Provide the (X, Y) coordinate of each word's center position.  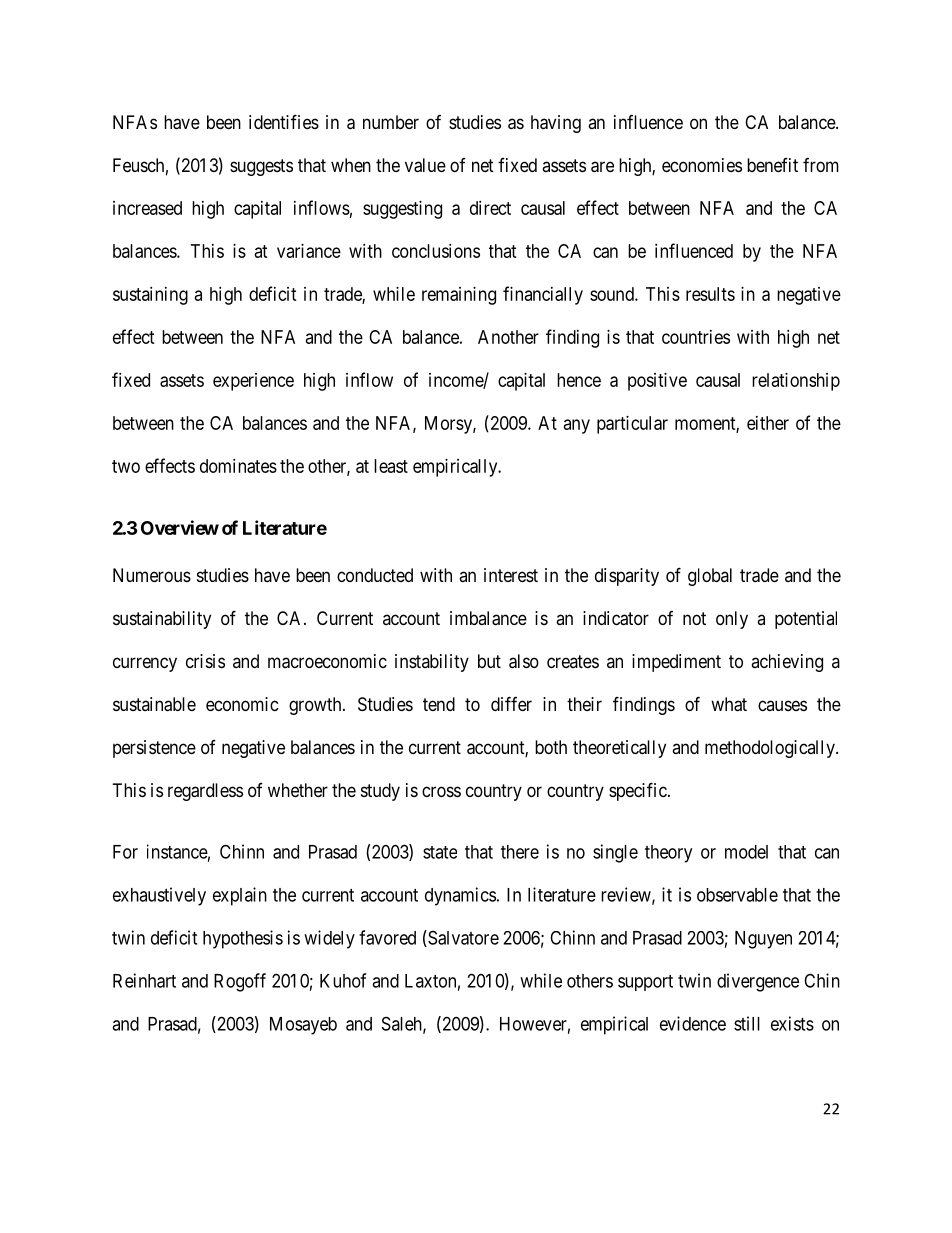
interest (511, 575)
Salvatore (462, 938)
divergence (758, 982)
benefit (772, 165)
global (710, 577)
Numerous (152, 575)
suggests (261, 167)
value (425, 165)
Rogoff (240, 982)
